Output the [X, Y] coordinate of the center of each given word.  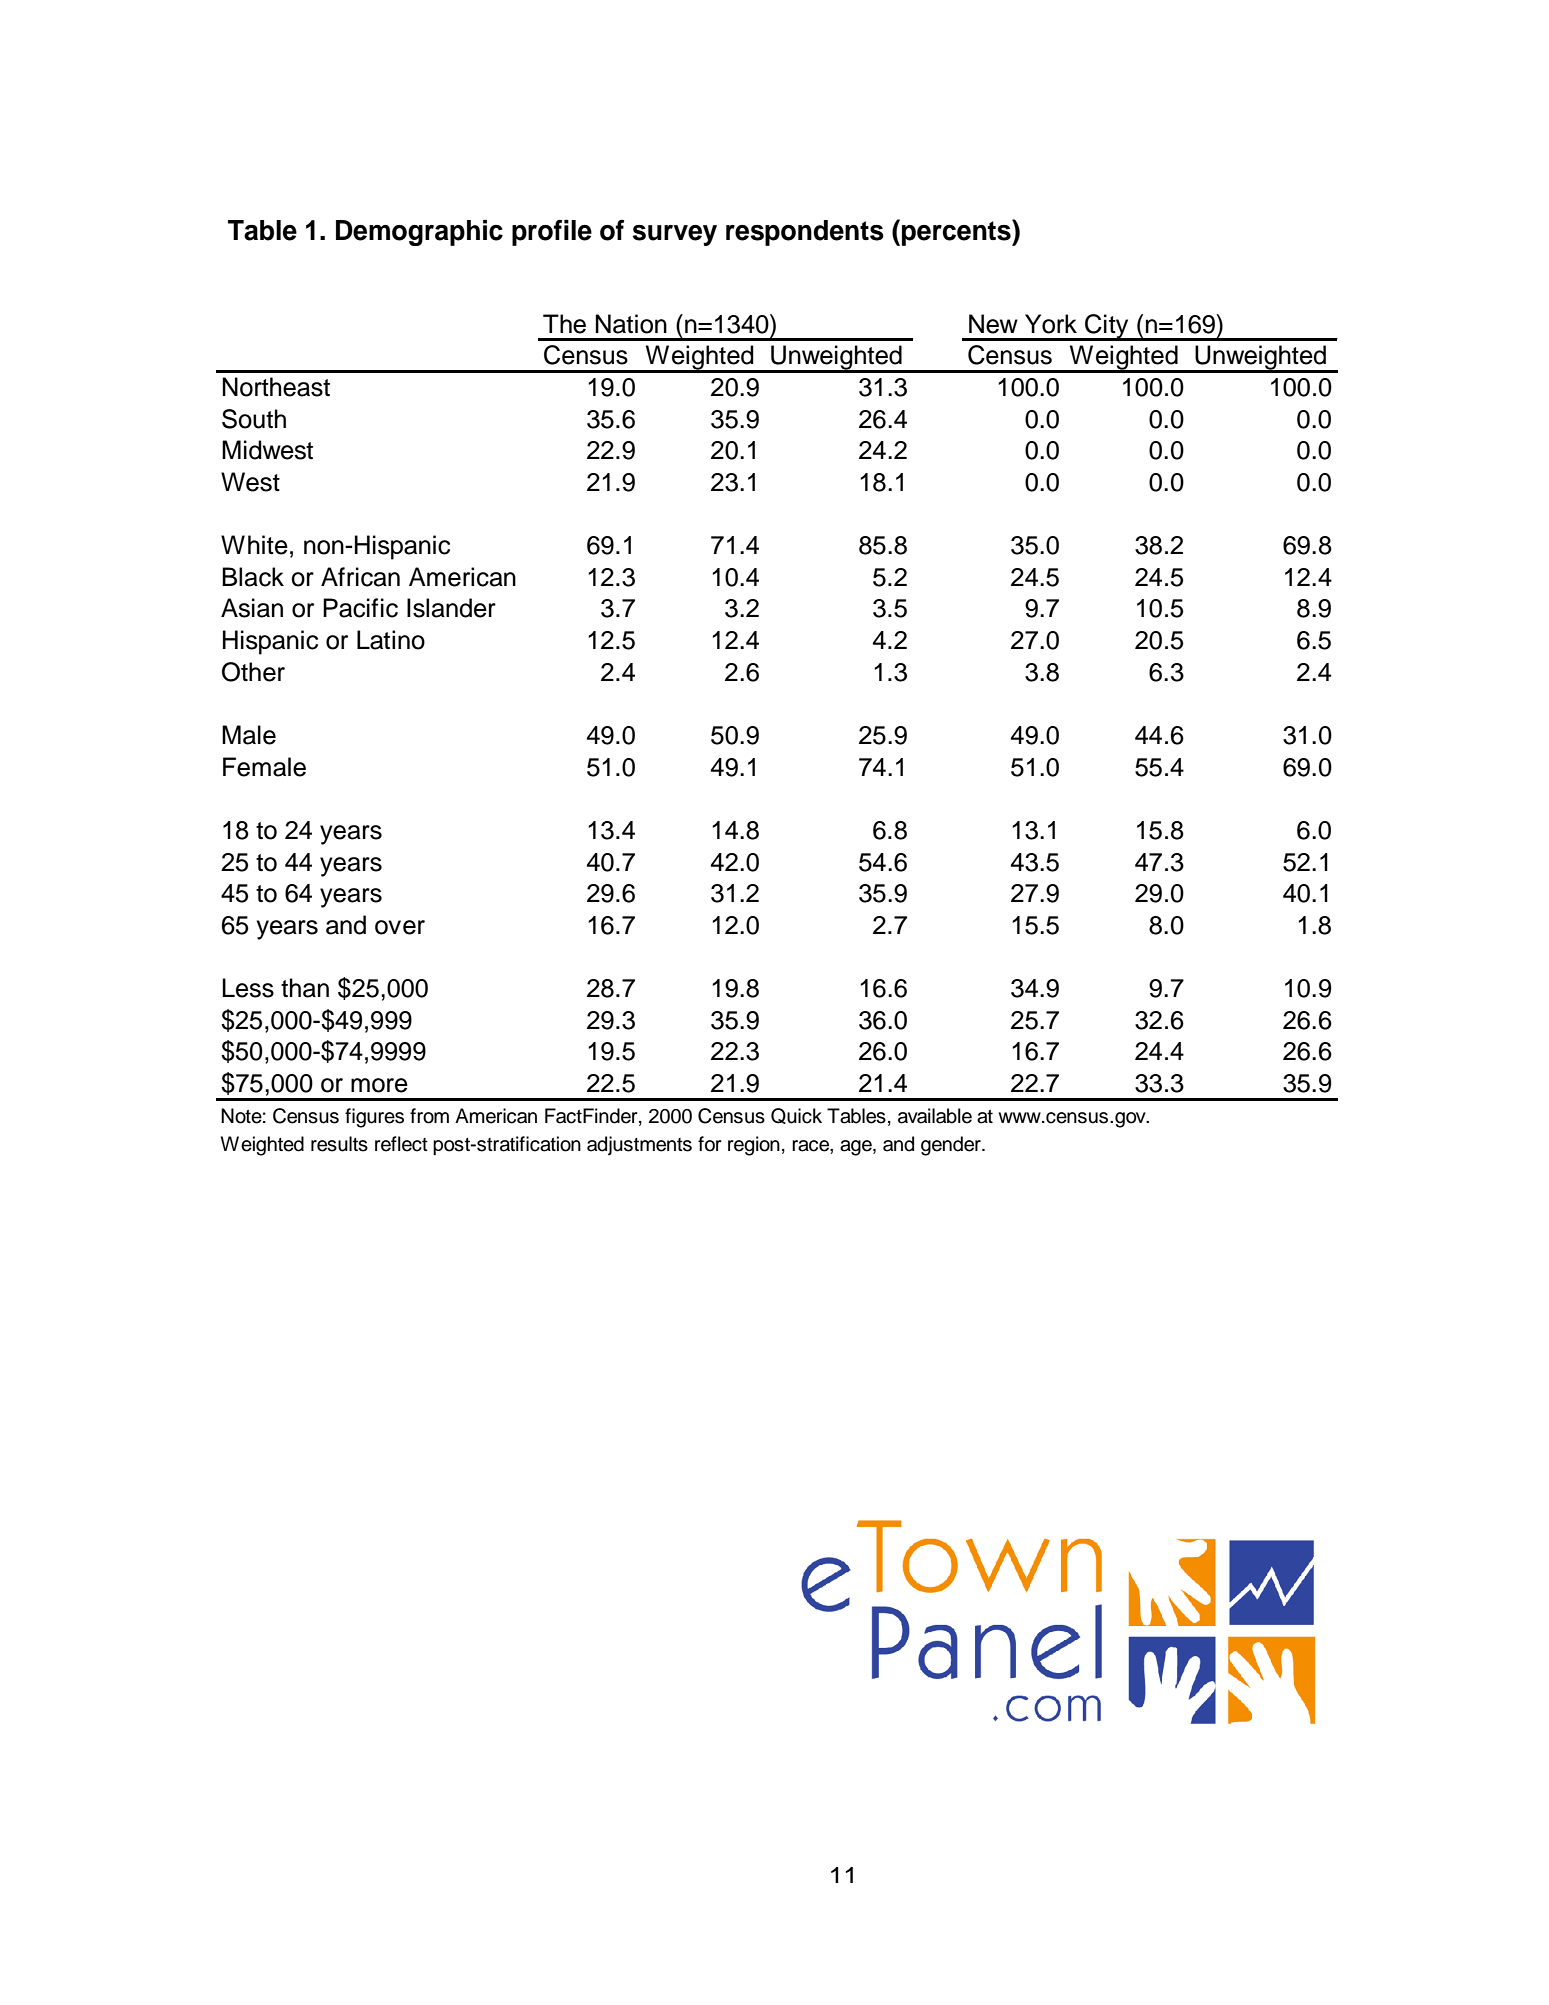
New [993, 324]
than [305, 988]
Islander [451, 608]
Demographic [419, 233]
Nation [631, 324]
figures [374, 1118]
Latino [391, 640]
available [935, 1116]
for [710, 1144]
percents [957, 232]
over [400, 927]
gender [952, 1146]
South [254, 419]
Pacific [360, 608]
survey [675, 235]
